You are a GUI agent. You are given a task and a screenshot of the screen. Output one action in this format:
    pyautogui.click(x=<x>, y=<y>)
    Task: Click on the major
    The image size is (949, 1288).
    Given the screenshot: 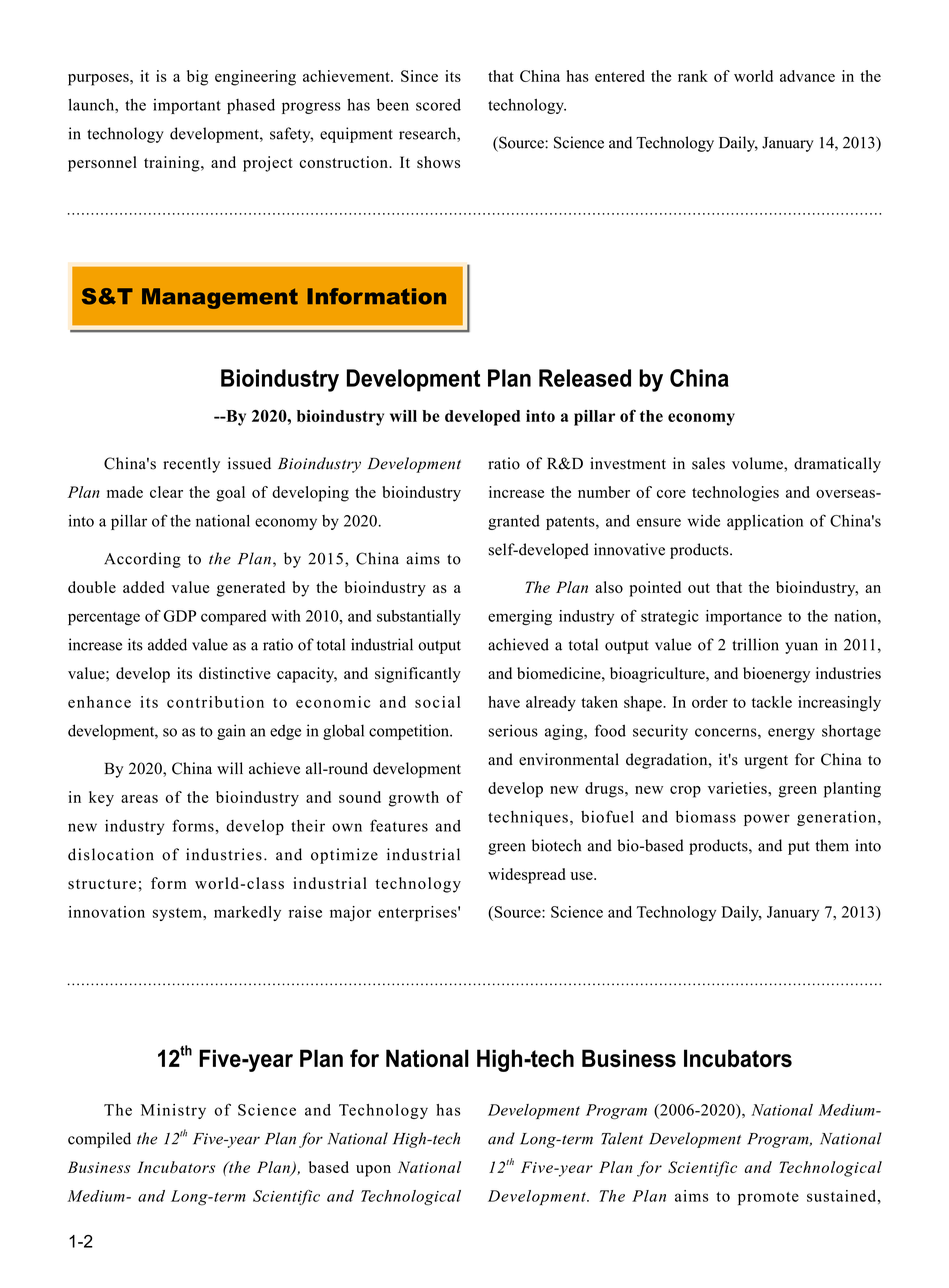 What is the action you would take?
    pyautogui.click(x=350, y=913)
